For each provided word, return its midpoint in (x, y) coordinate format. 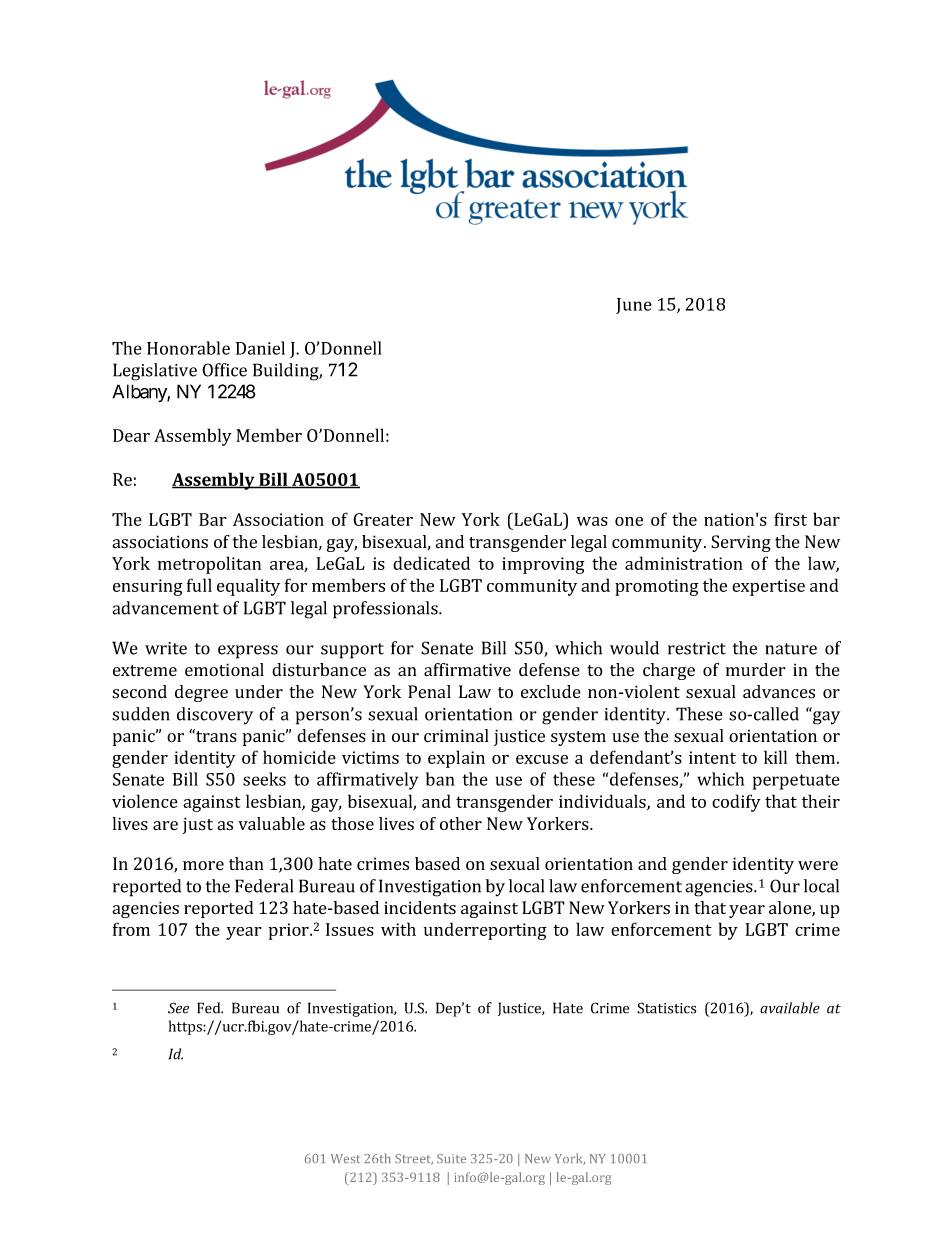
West (345, 1158)
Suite (451, 1158)
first (790, 519)
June (634, 306)
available (790, 1008)
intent (712, 757)
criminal (456, 735)
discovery (215, 716)
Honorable (188, 348)
